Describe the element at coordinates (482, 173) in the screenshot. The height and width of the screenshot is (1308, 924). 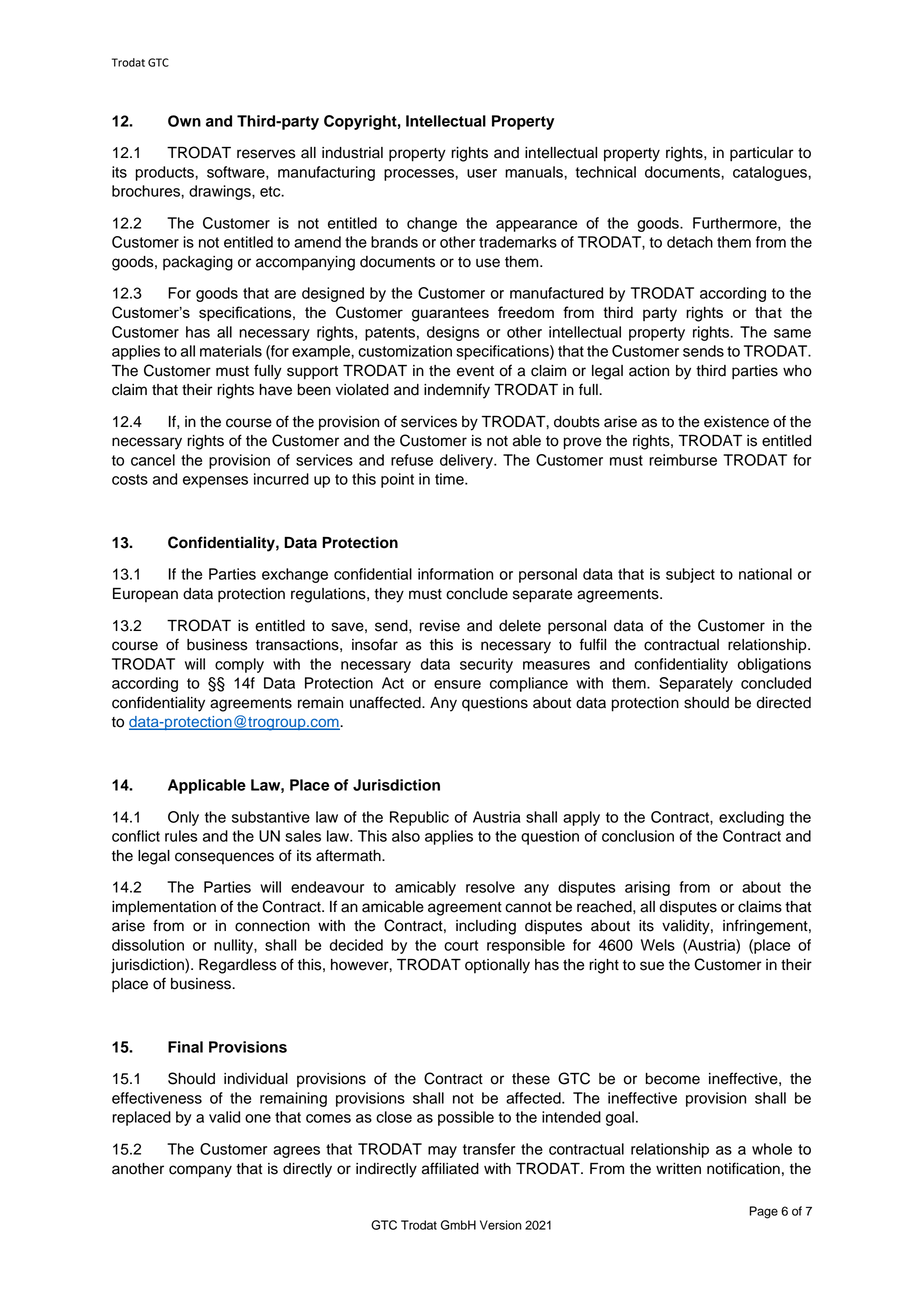
I see `user` at that location.
